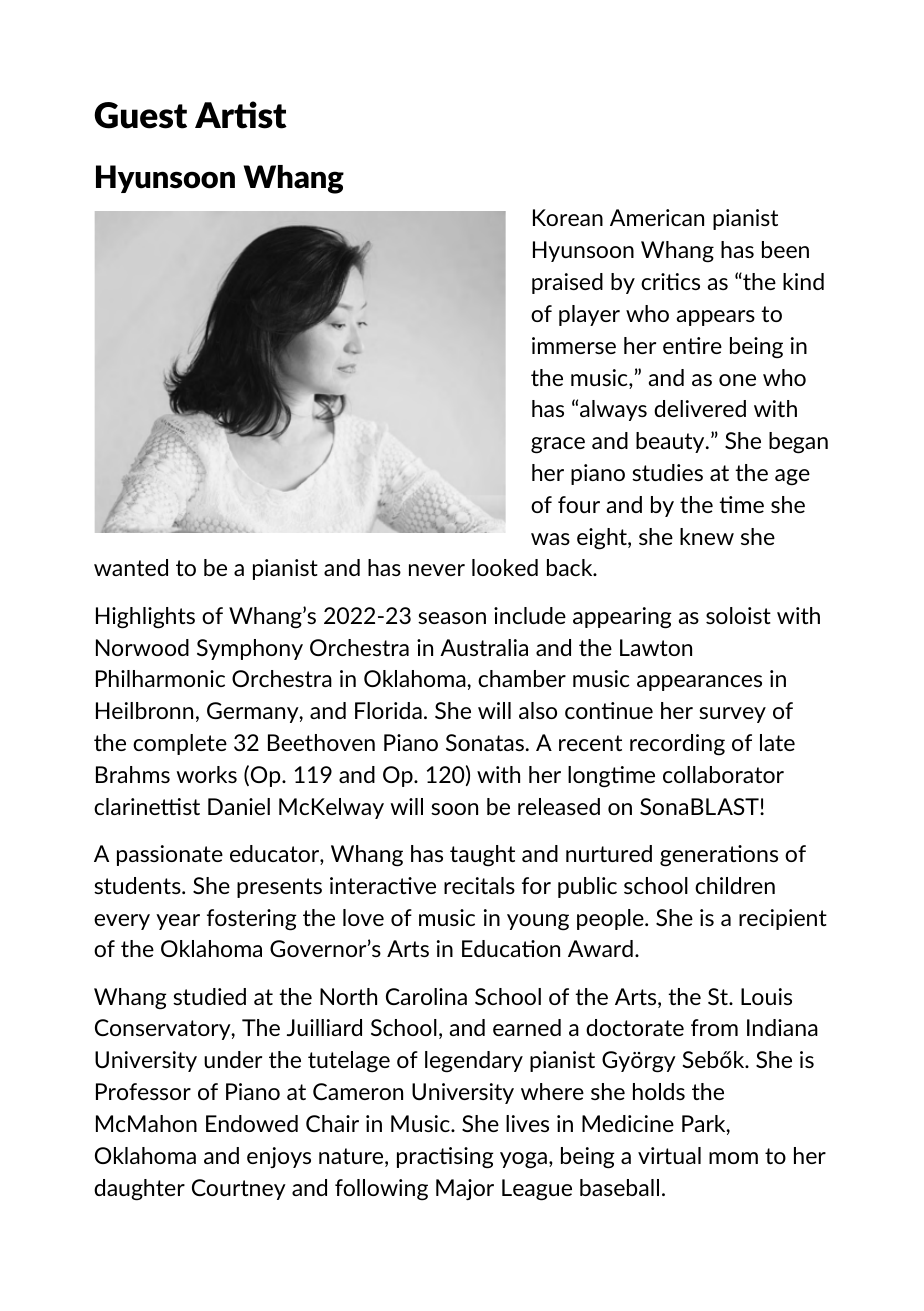  I want to click on studies, so click(667, 472).
